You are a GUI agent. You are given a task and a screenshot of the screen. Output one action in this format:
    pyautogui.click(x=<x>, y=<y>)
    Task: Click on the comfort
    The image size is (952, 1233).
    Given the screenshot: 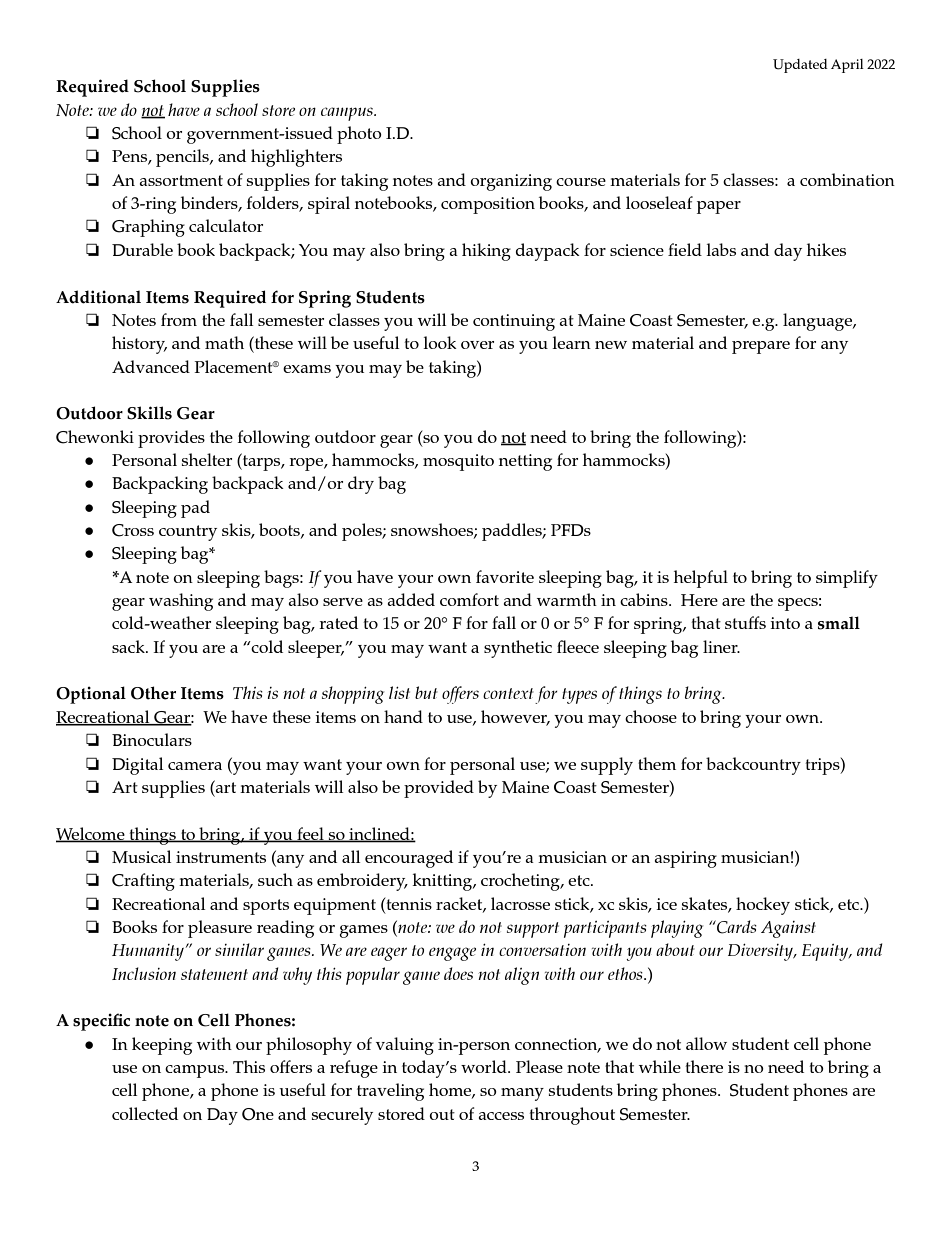 What is the action you would take?
    pyautogui.click(x=469, y=599)
